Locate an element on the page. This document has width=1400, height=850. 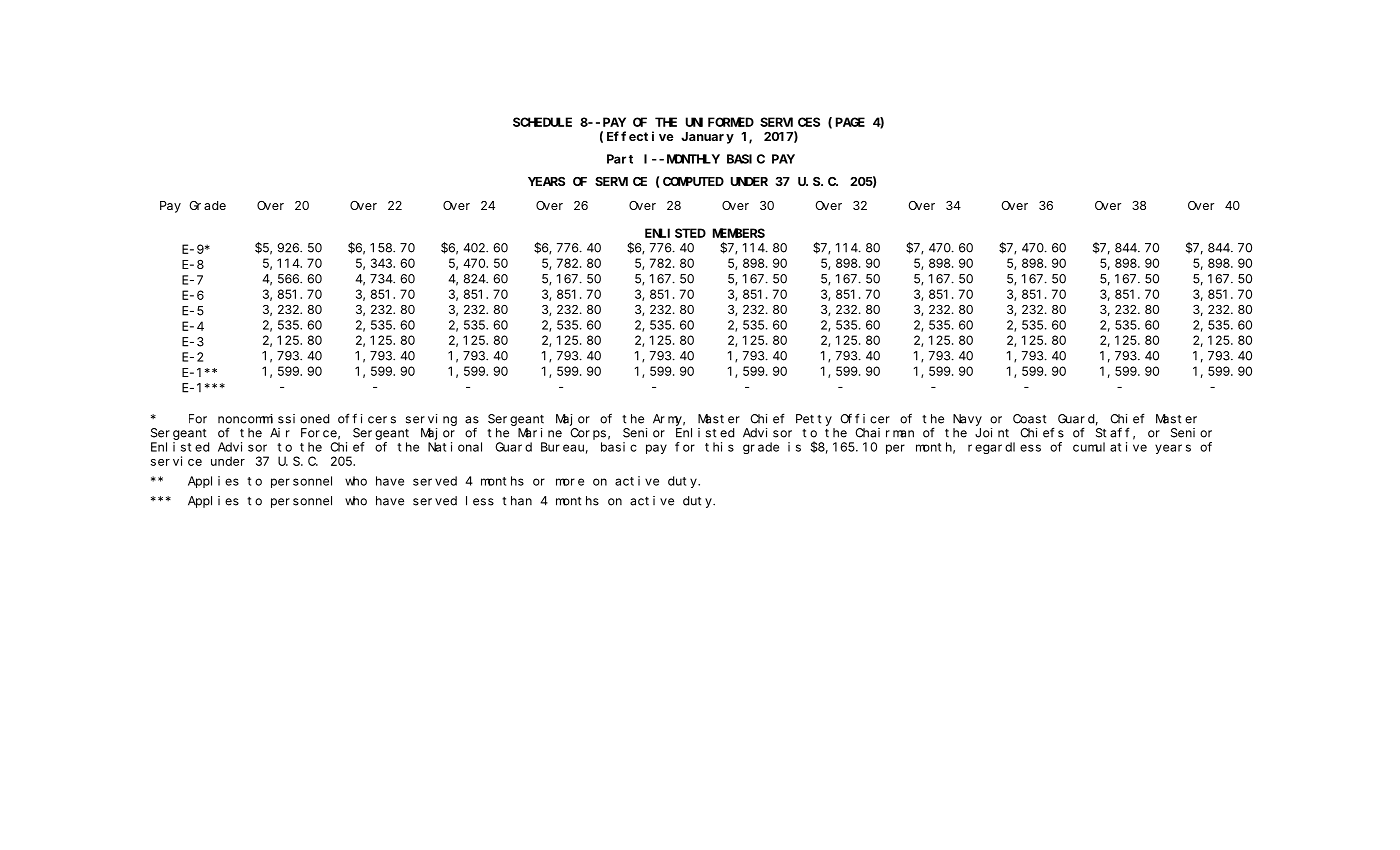
COMPUTED is located at coordinates (693, 181).
